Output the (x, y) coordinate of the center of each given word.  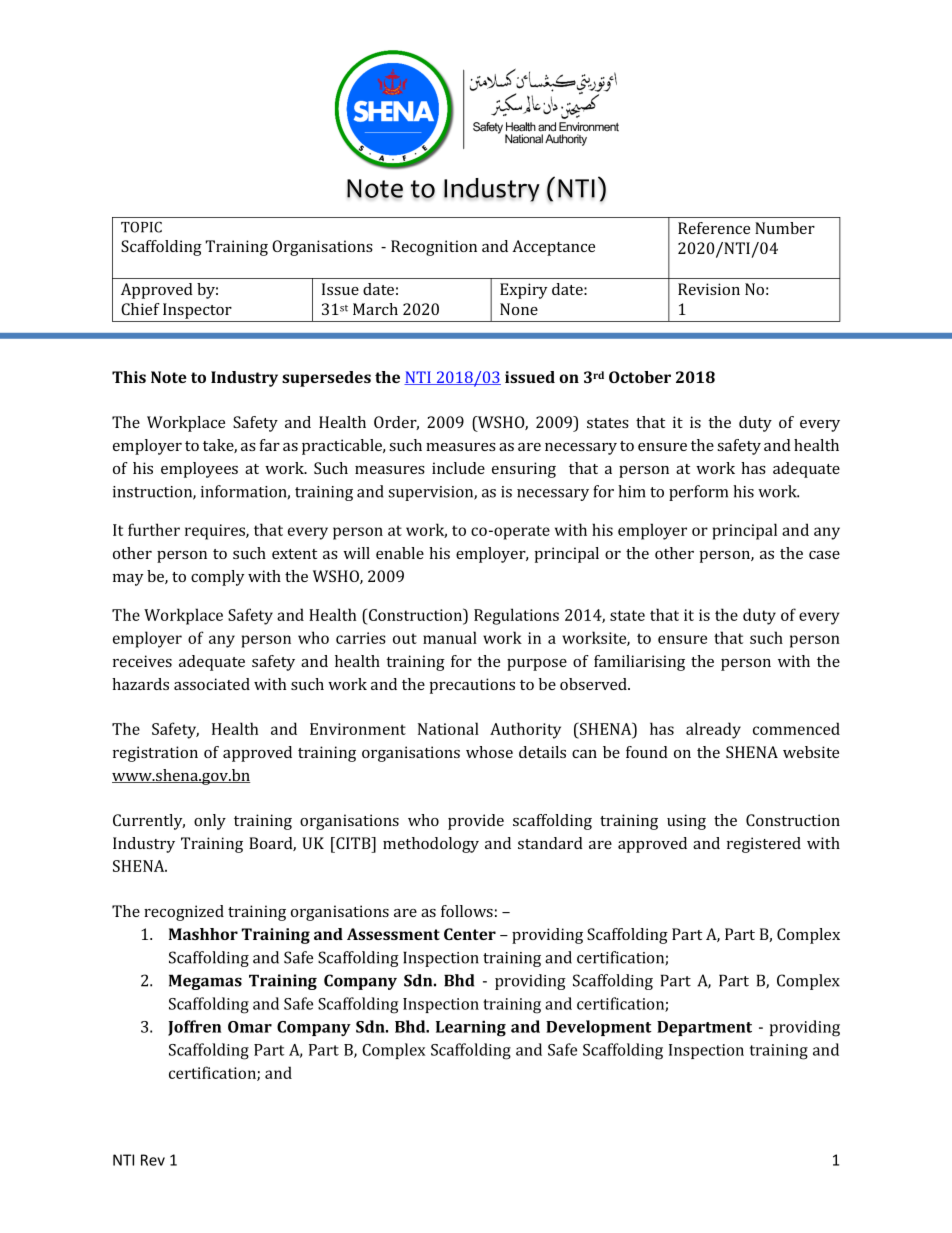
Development (599, 1028)
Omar (250, 1027)
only (210, 822)
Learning (471, 1029)
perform (698, 493)
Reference (714, 228)
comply (218, 578)
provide (476, 822)
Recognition (434, 248)
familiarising (639, 663)
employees (199, 470)
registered (764, 845)
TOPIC (141, 227)
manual (450, 637)
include (458, 468)
